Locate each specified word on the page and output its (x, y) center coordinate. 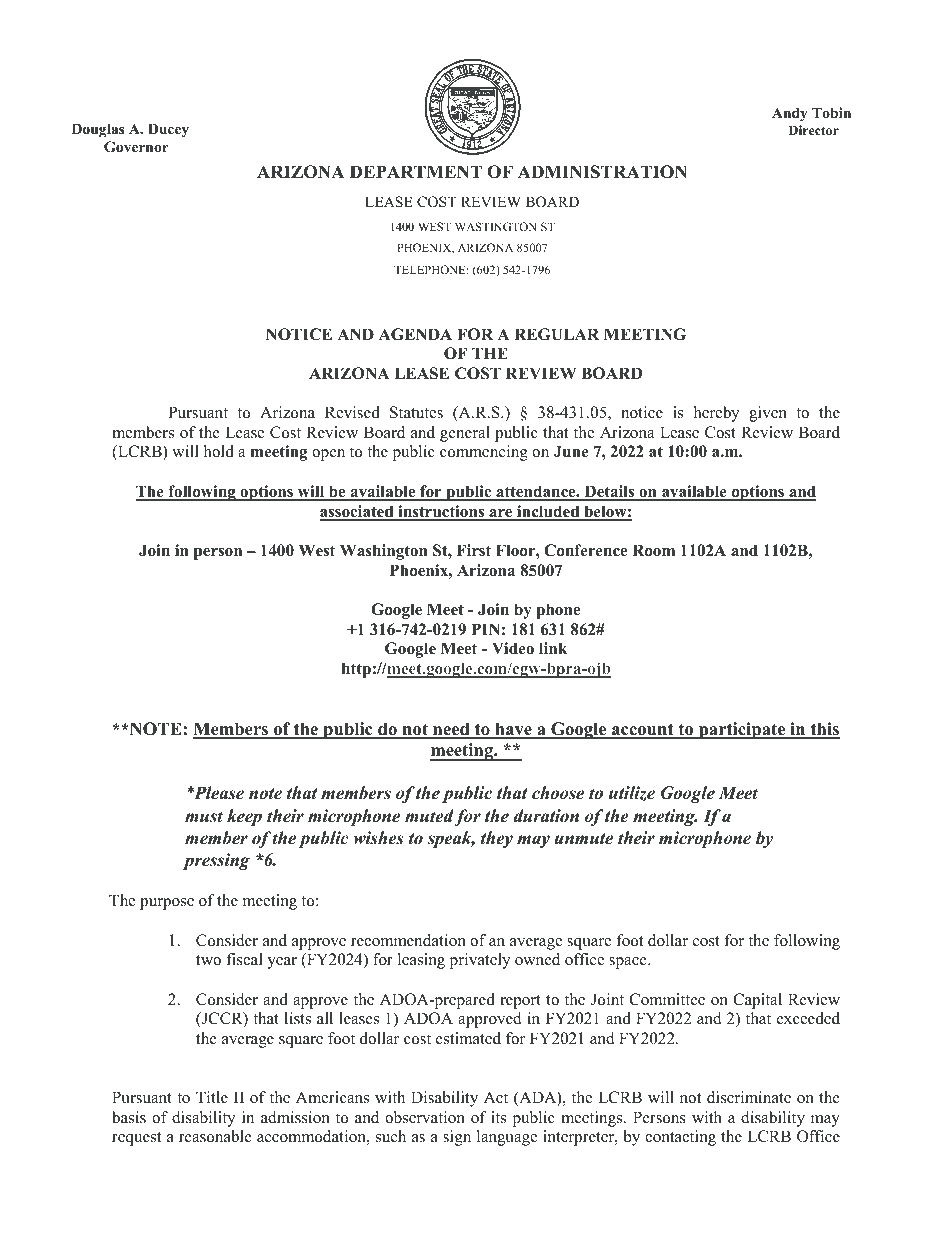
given (768, 414)
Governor (136, 147)
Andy (790, 114)
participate (742, 730)
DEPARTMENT (416, 171)
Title (212, 1097)
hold (219, 451)
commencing (484, 453)
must (204, 817)
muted (430, 817)
